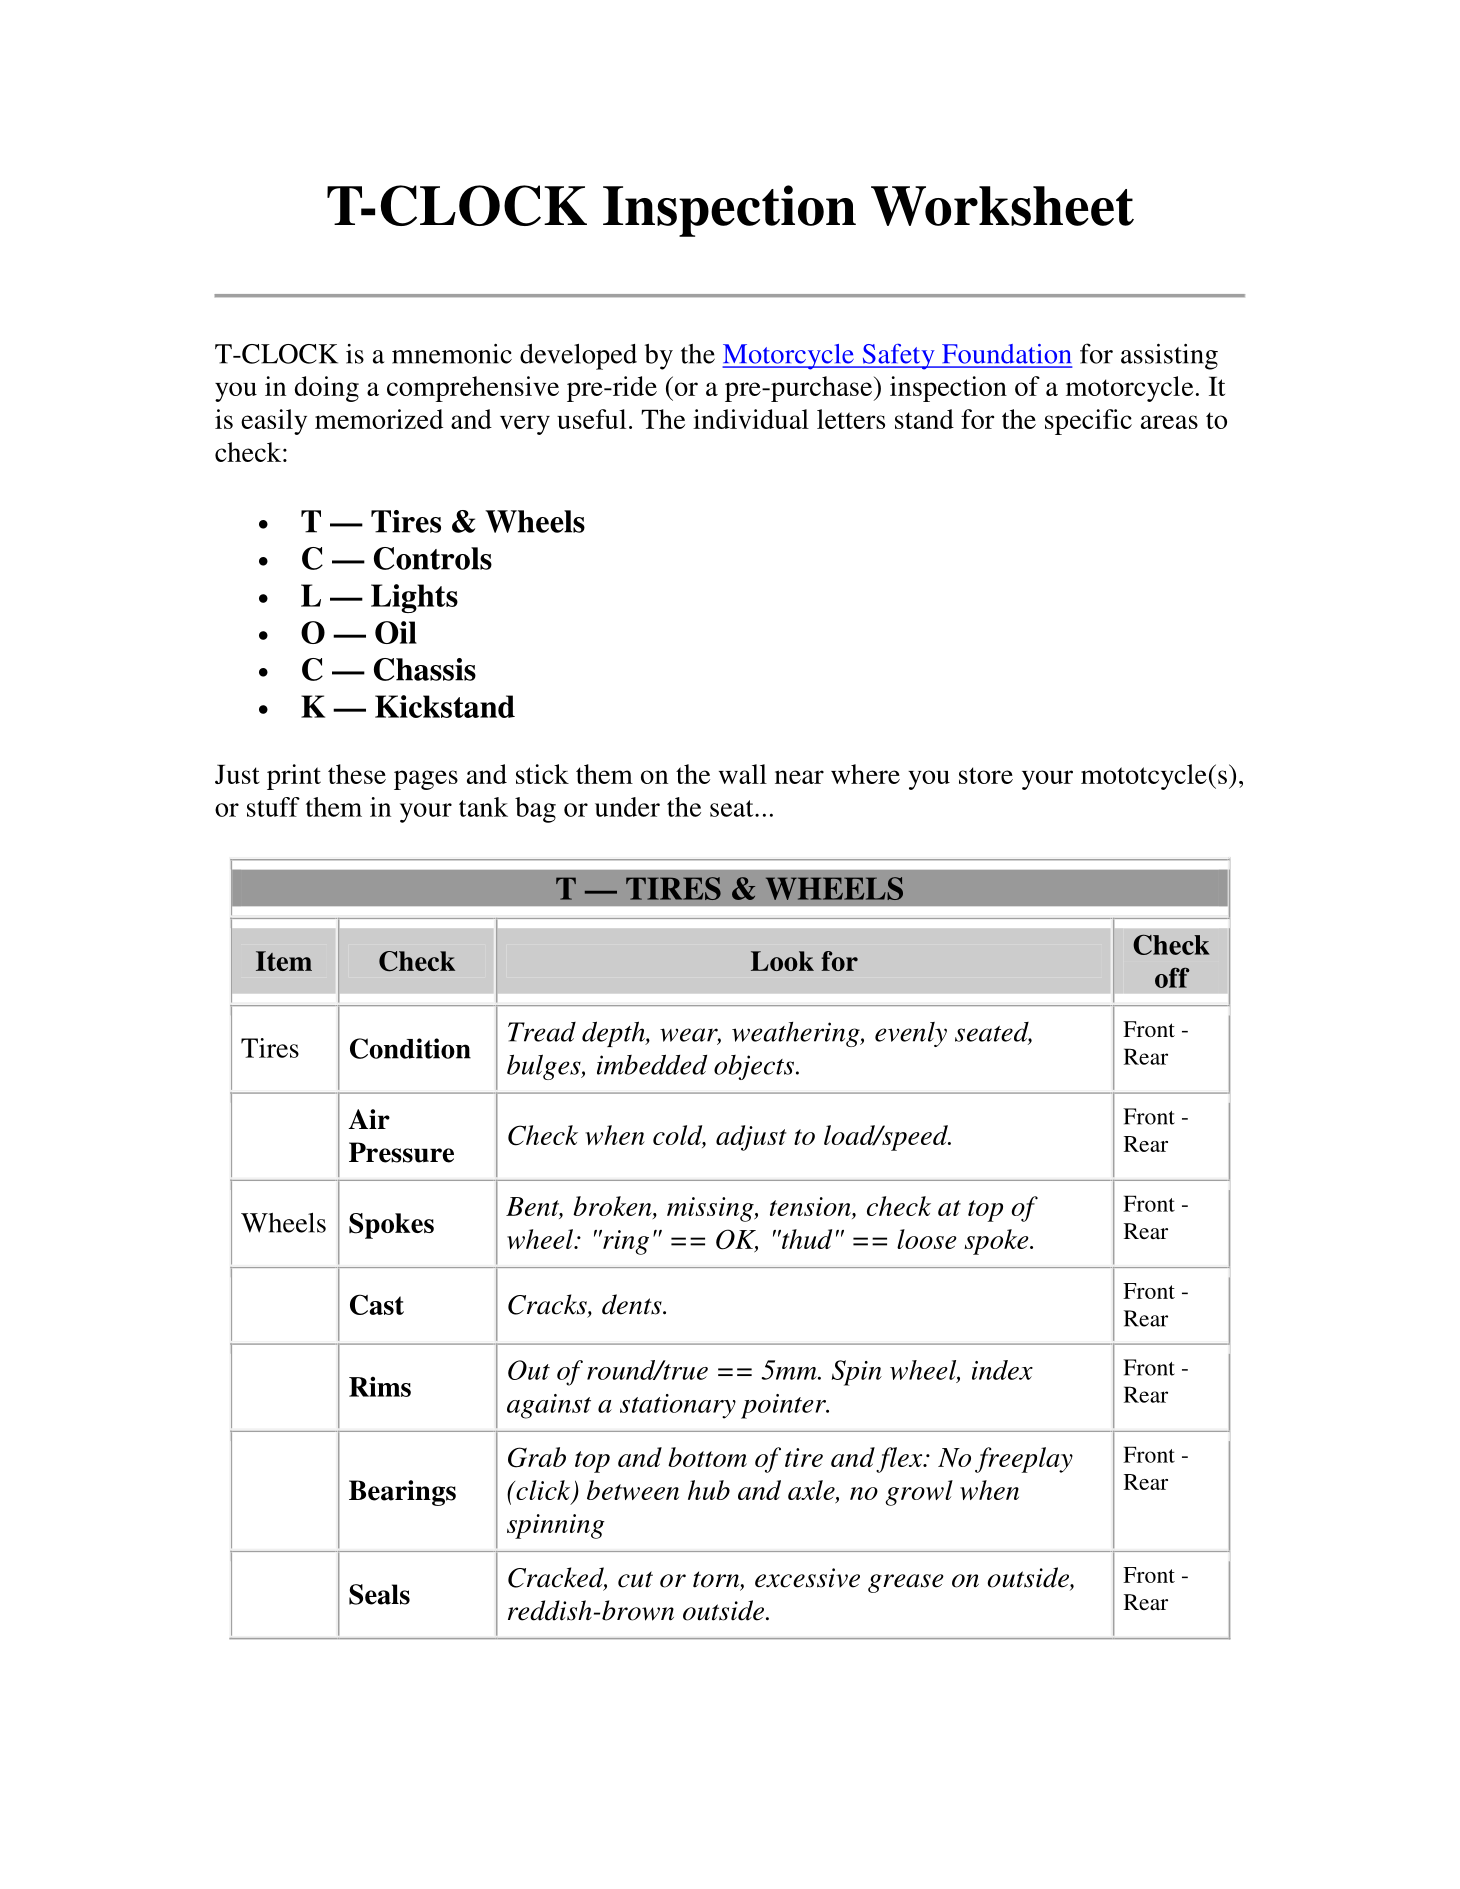 Image resolution: width=1460 pixels, height=1889 pixels. What do you see at coordinates (633, 1304) in the page?
I see `dents` at bounding box center [633, 1304].
